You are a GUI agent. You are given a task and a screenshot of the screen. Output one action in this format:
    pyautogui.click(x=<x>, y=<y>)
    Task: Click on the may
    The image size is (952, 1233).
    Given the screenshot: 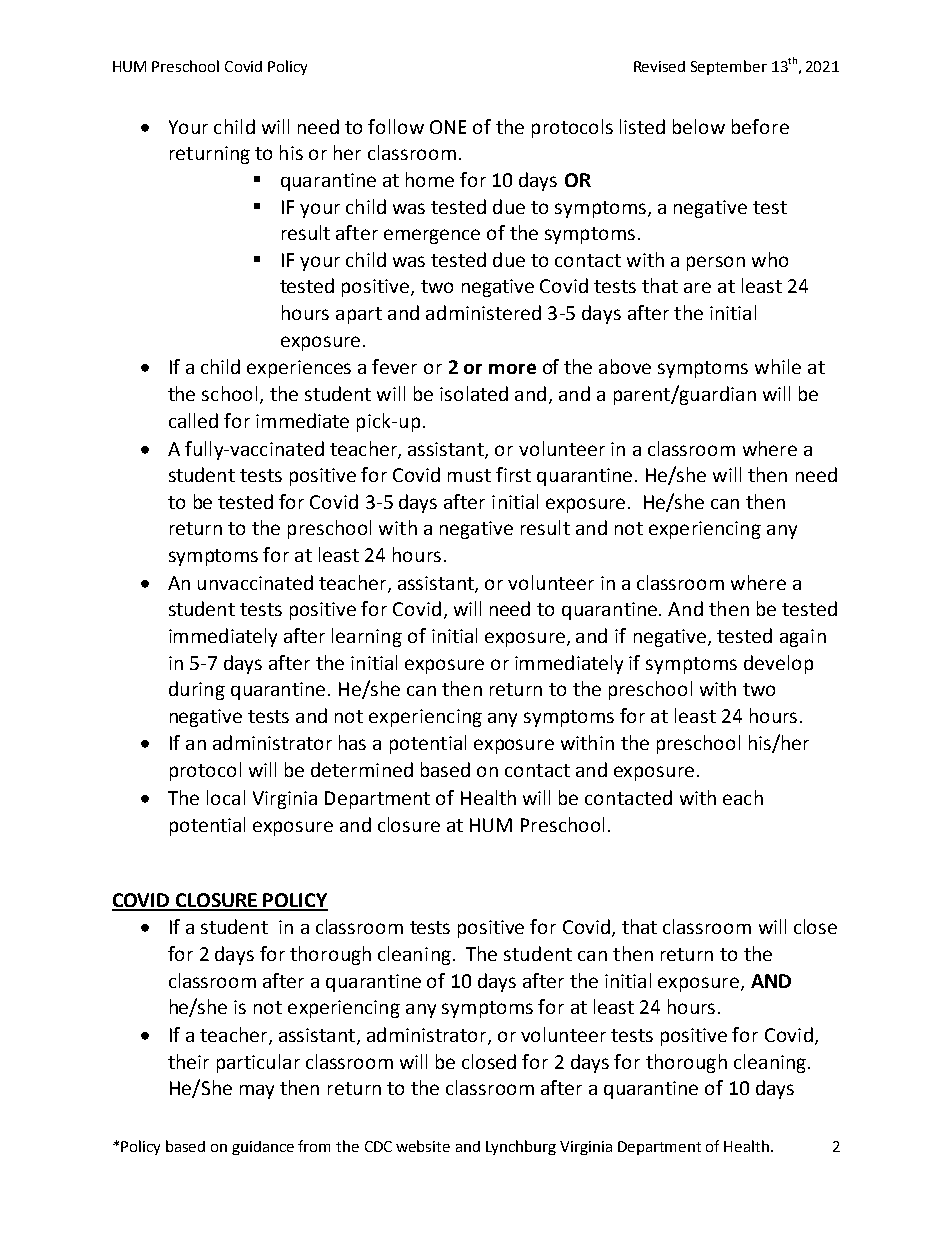 What is the action you would take?
    pyautogui.click(x=257, y=1092)
